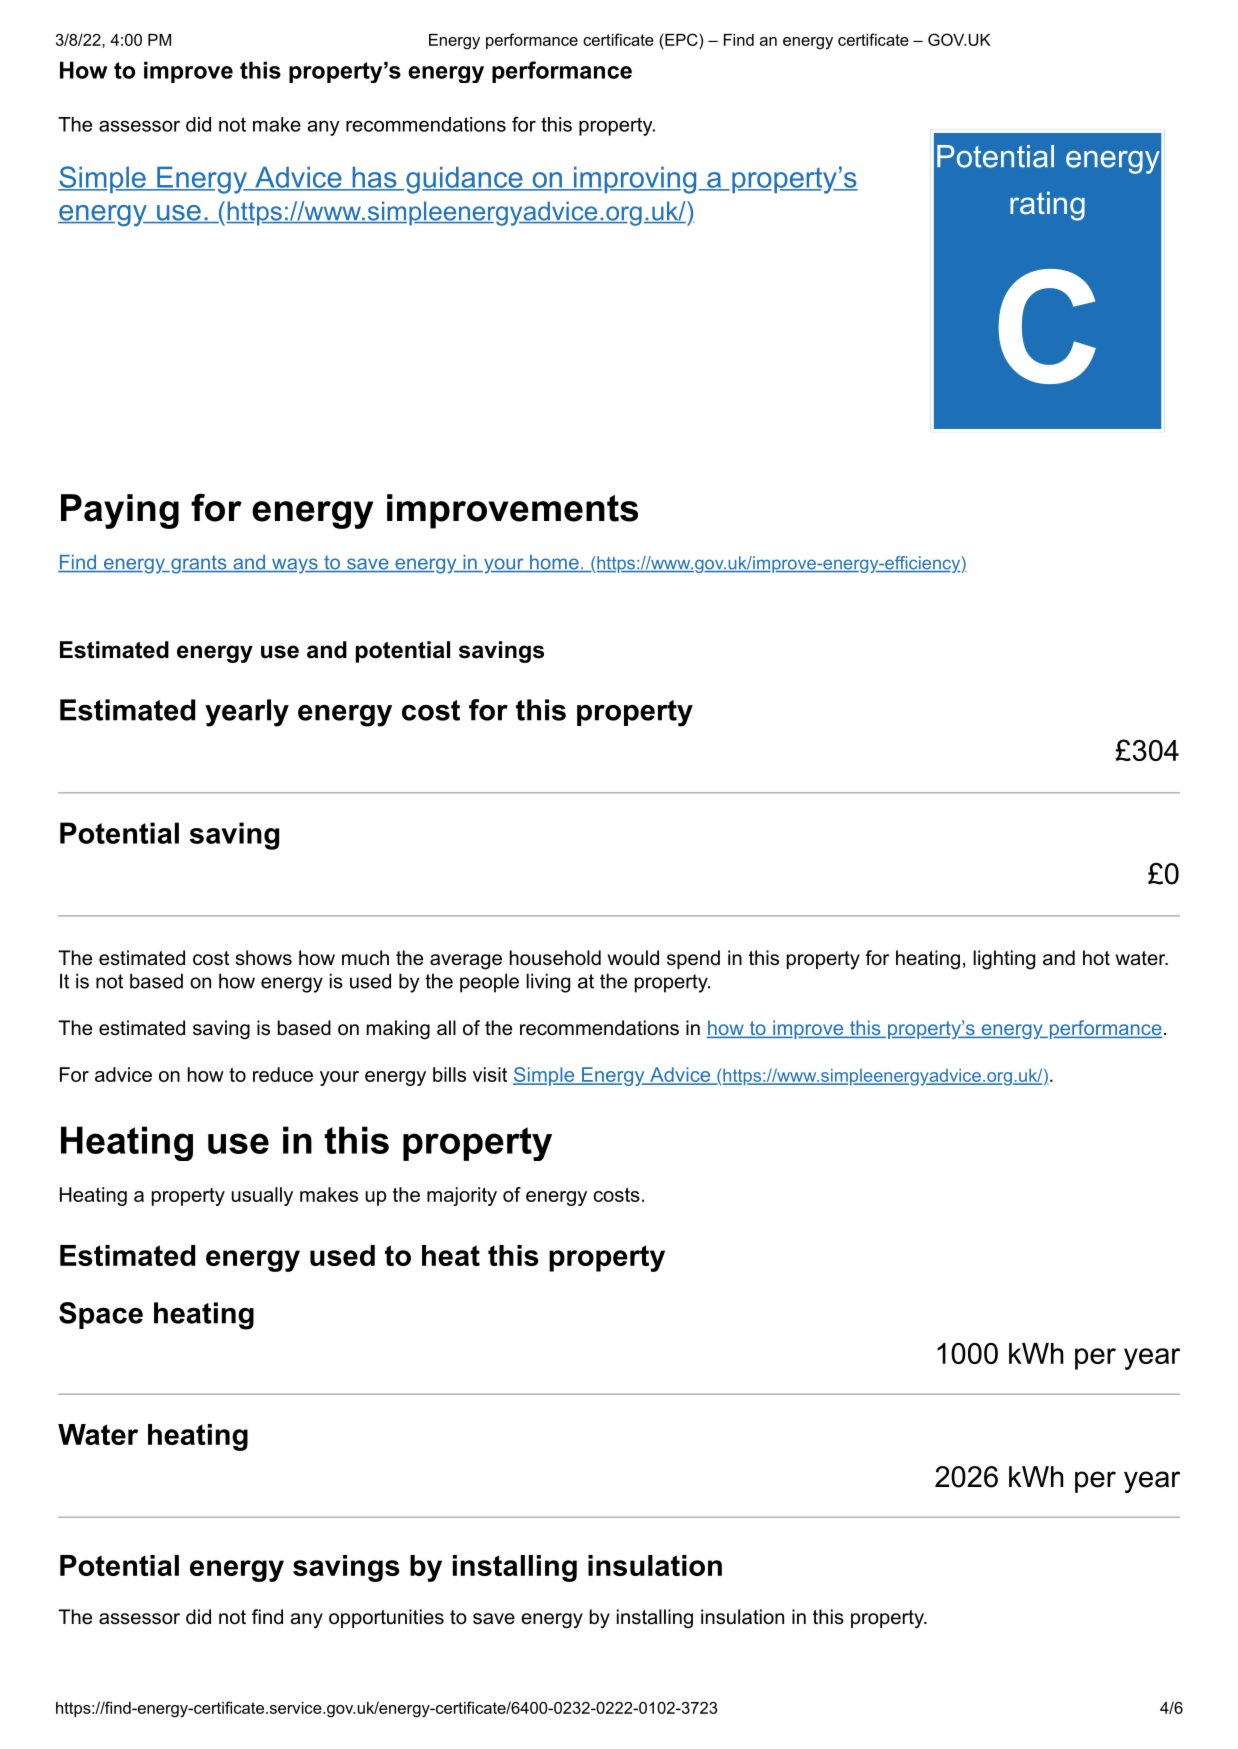  Describe the element at coordinates (635, 180) in the document. I see `improving` at that location.
